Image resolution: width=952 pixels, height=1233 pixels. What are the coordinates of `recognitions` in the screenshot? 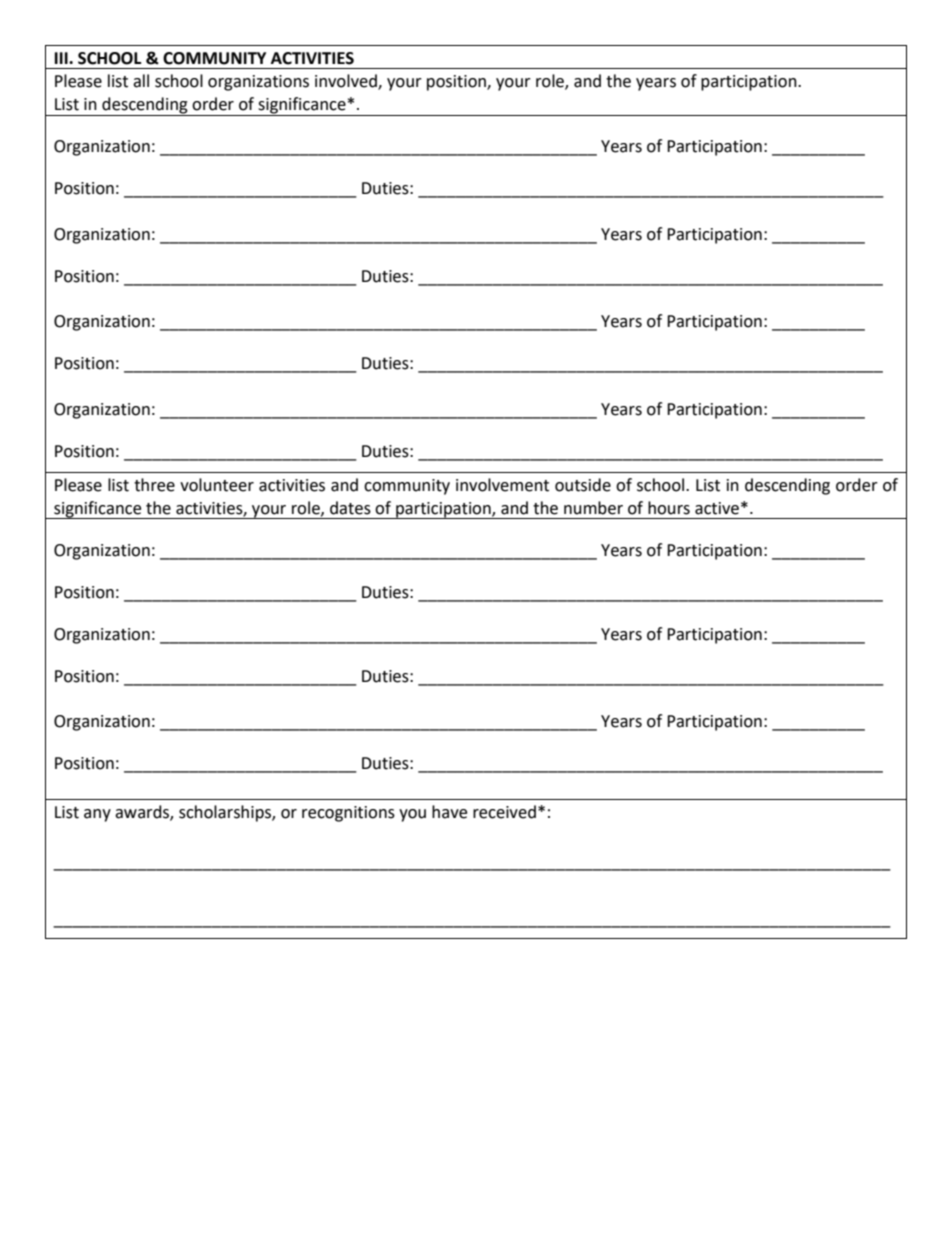 It's located at (348, 814).
